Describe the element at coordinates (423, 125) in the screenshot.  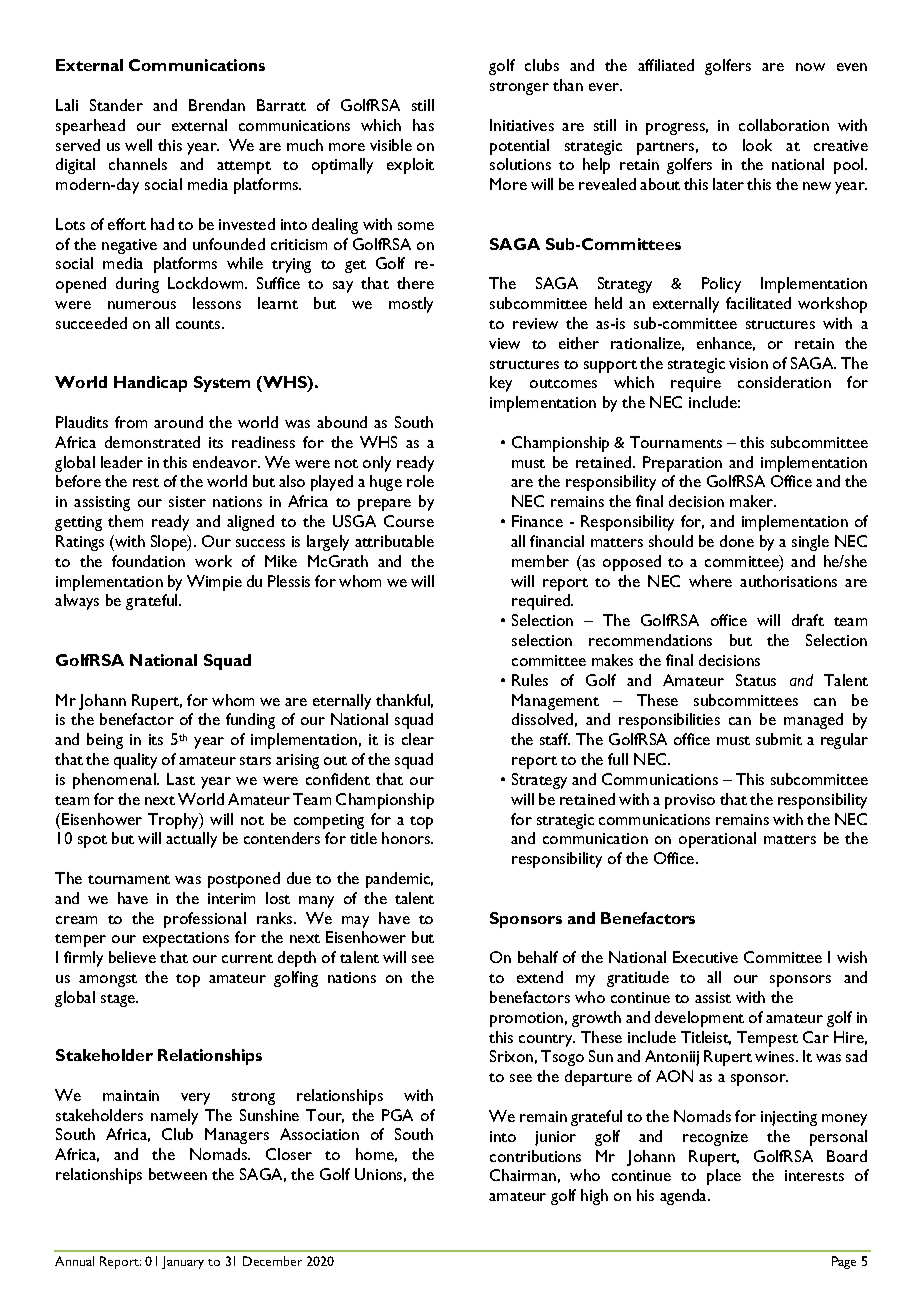
I see `has` at that location.
